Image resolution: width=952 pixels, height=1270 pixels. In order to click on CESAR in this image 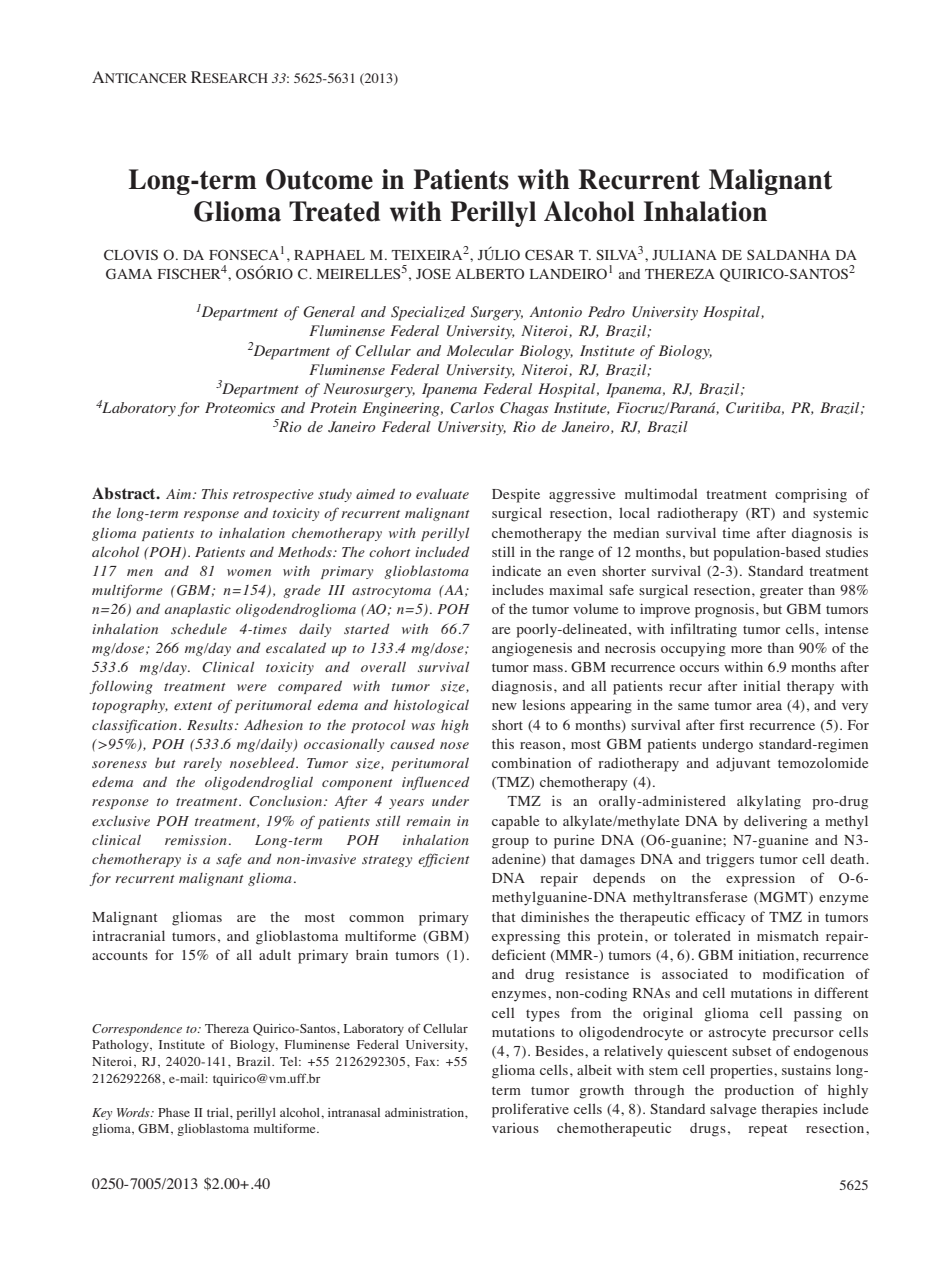, I will do `click(549, 255)`.
